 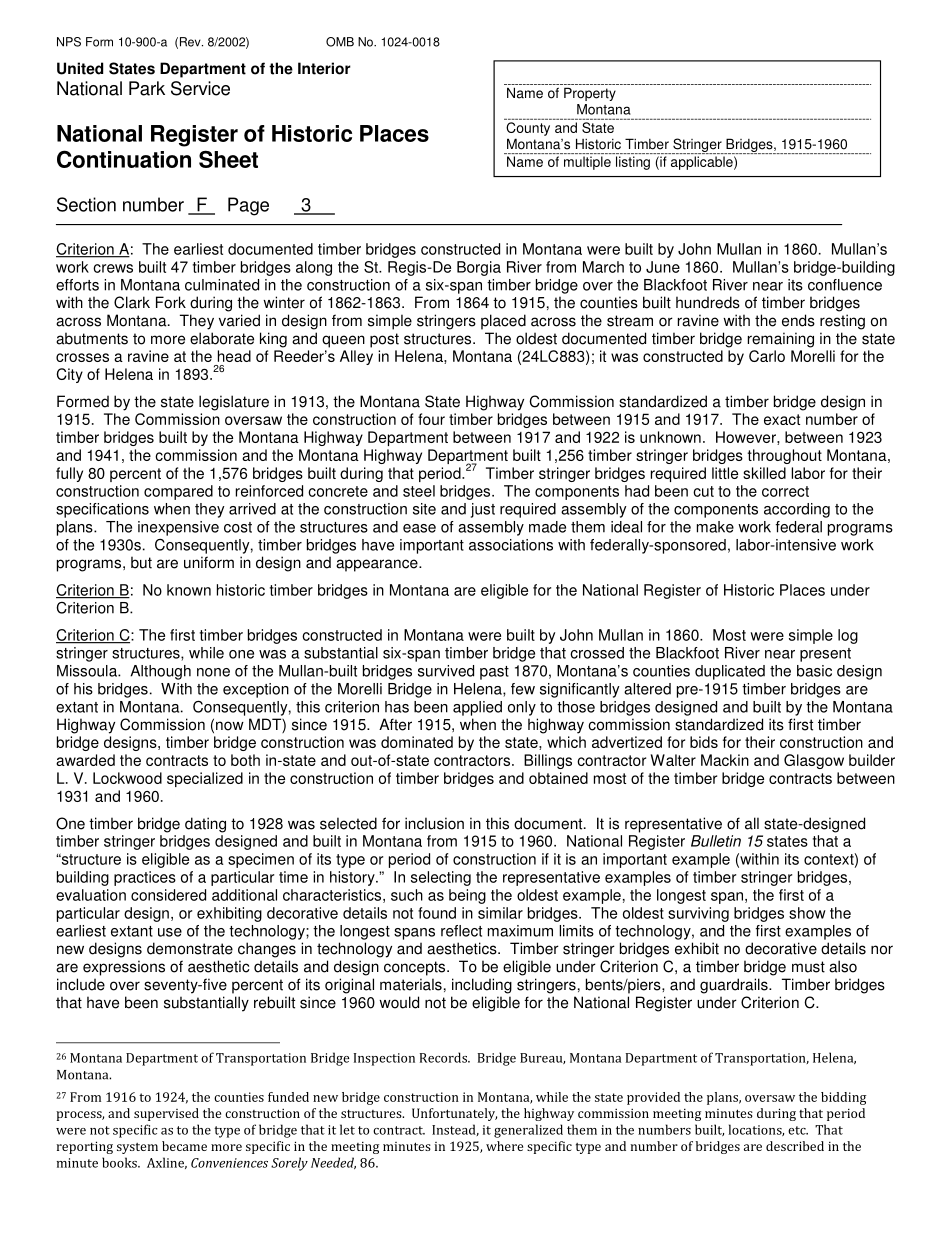 I want to click on generalized, so click(x=528, y=1131).
